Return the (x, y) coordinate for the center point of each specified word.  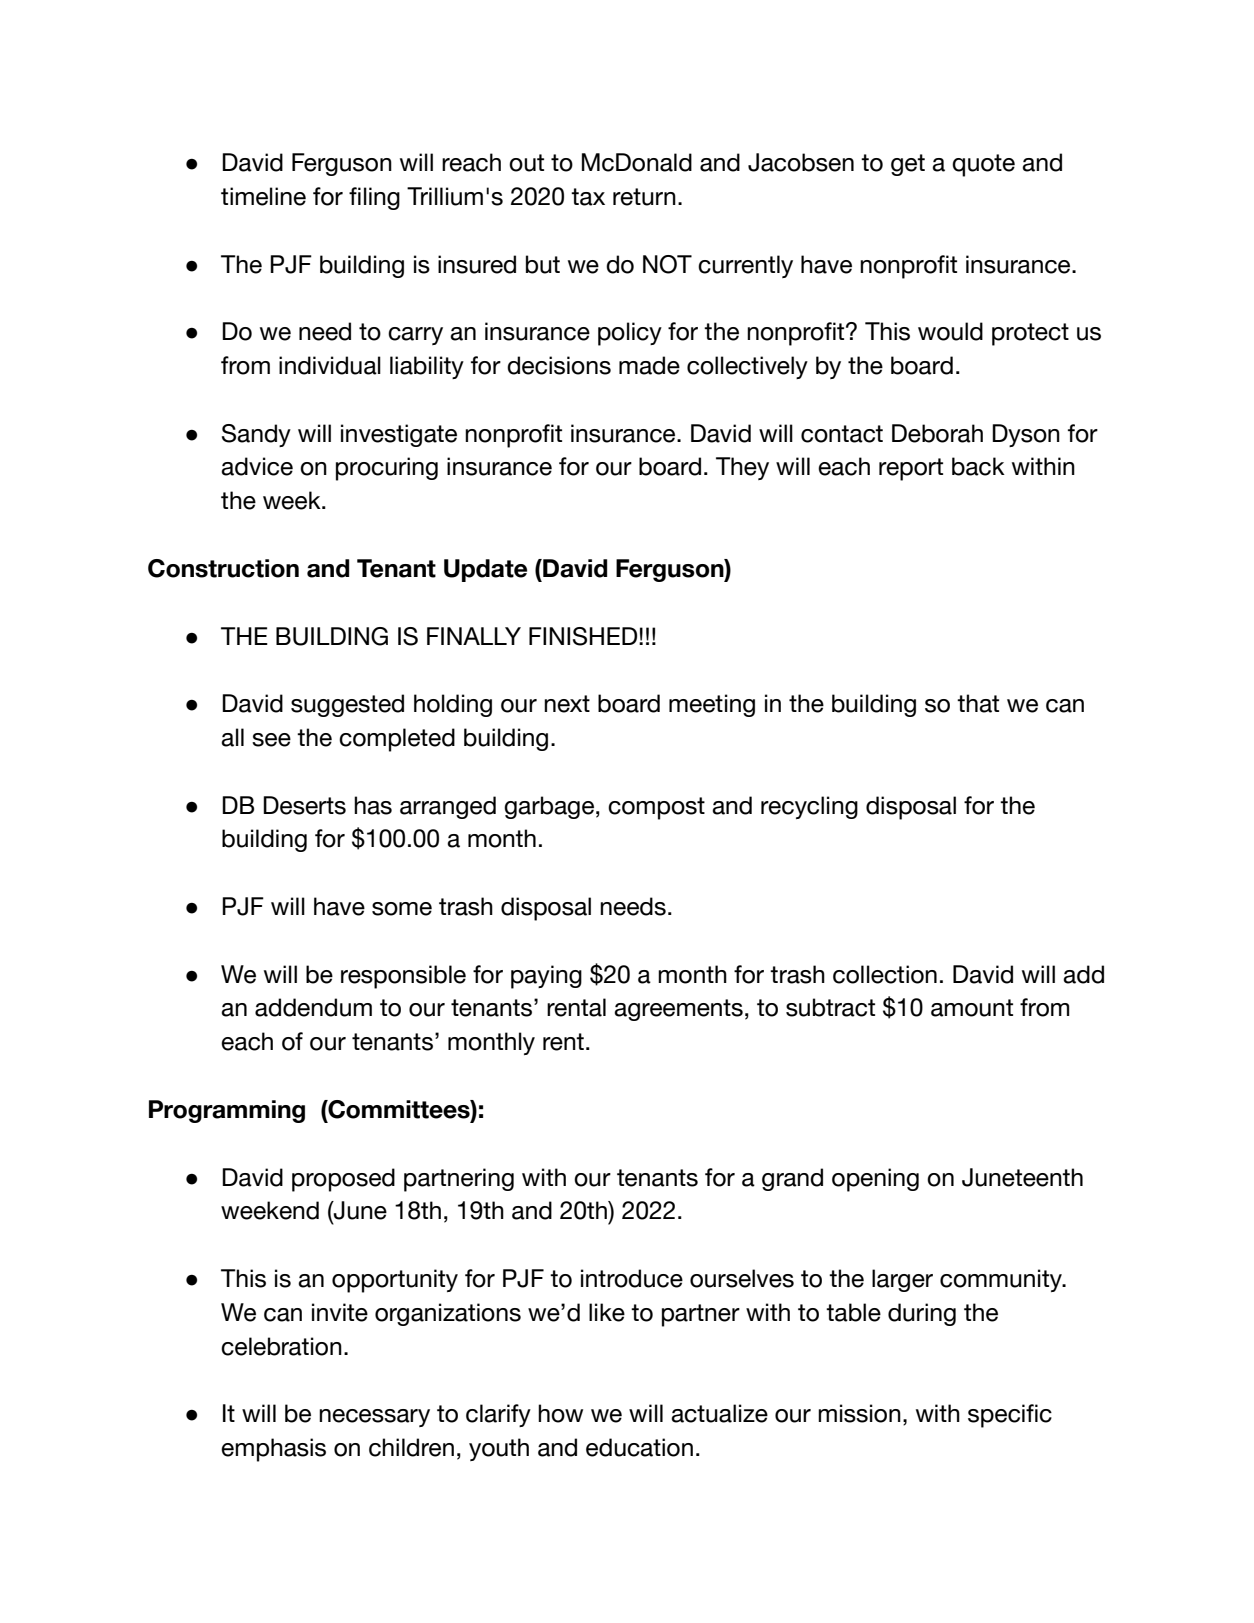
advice (257, 466)
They (742, 468)
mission (859, 1413)
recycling (809, 807)
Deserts (304, 805)
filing (374, 198)
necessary (374, 1418)
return (644, 197)
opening (875, 1180)
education (639, 1447)
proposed (343, 1180)
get (908, 165)
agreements (678, 1010)
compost (656, 808)
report (911, 469)
